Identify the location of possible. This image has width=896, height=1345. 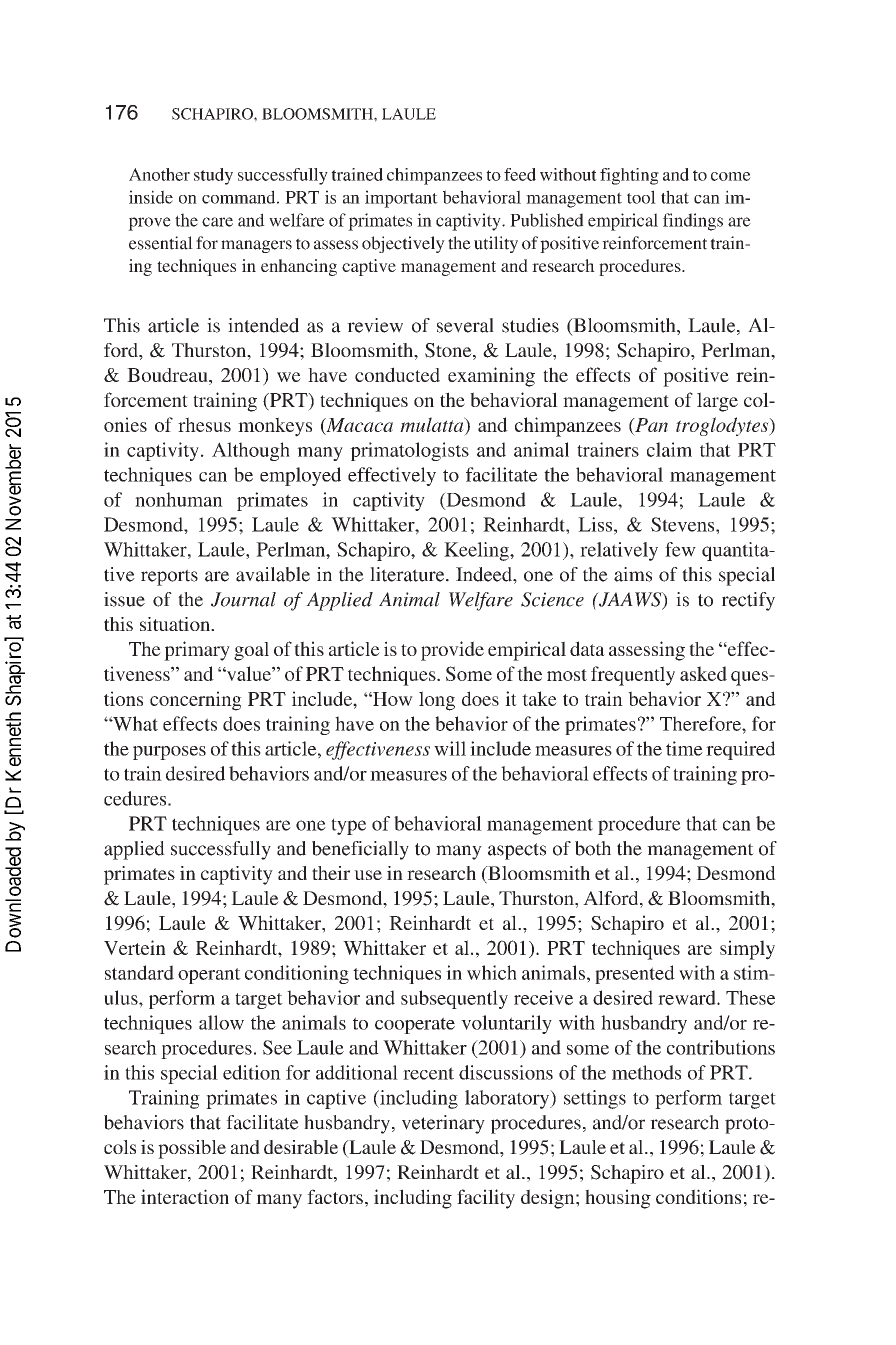
(192, 1149).
